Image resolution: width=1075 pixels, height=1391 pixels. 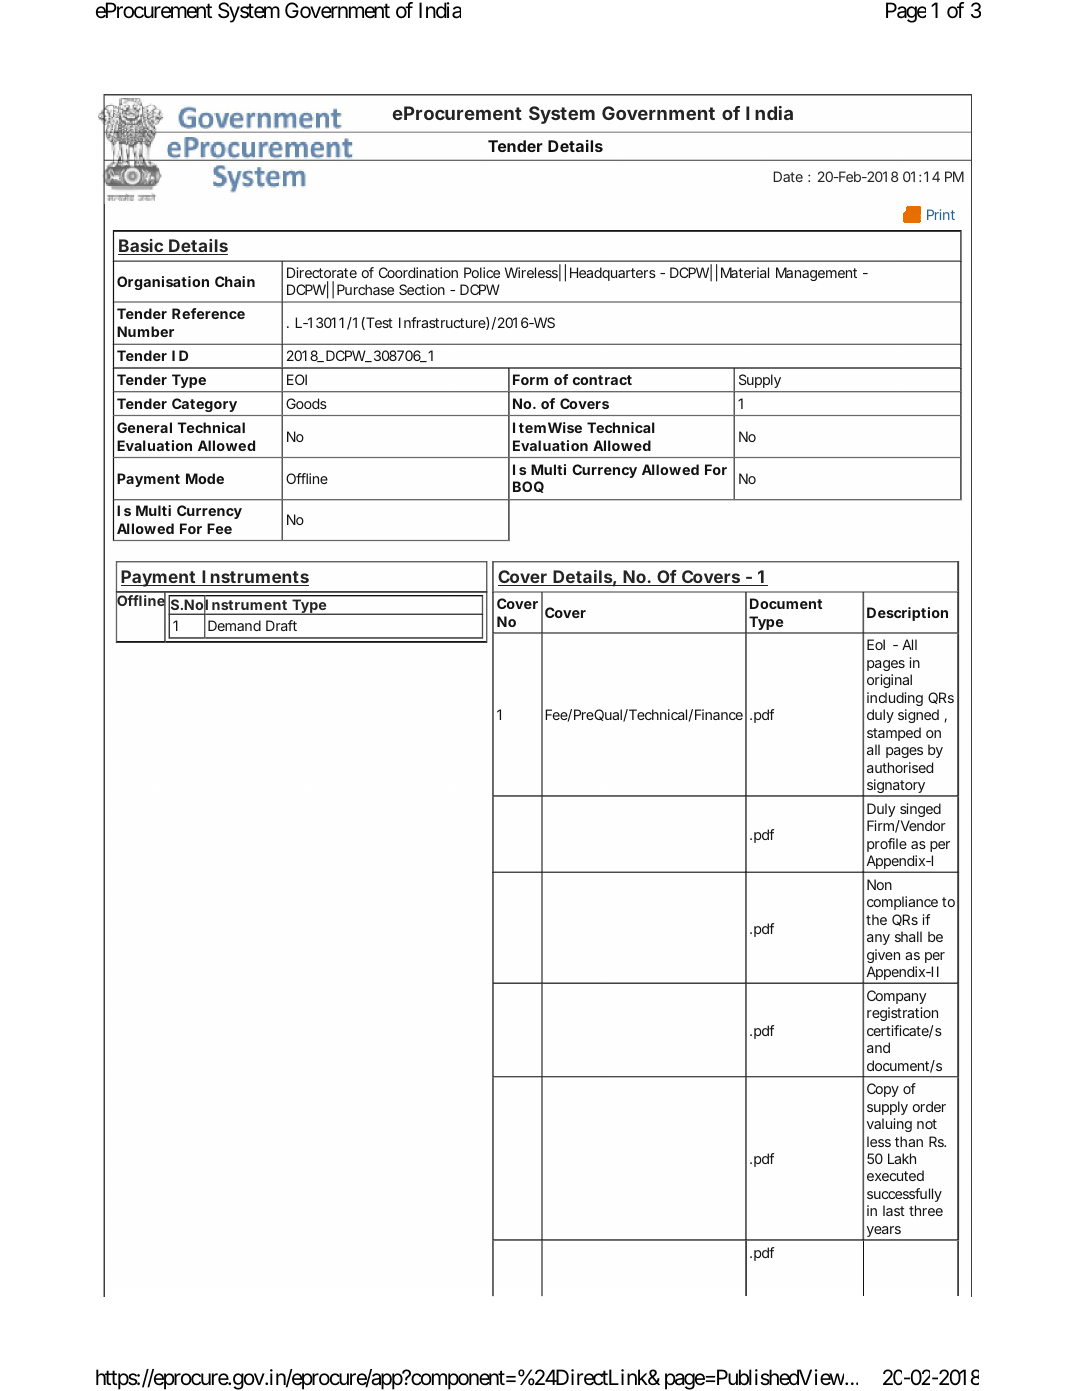 What do you see at coordinates (788, 176) in the screenshot?
I see `Date` at bounding box center [788, 176].
